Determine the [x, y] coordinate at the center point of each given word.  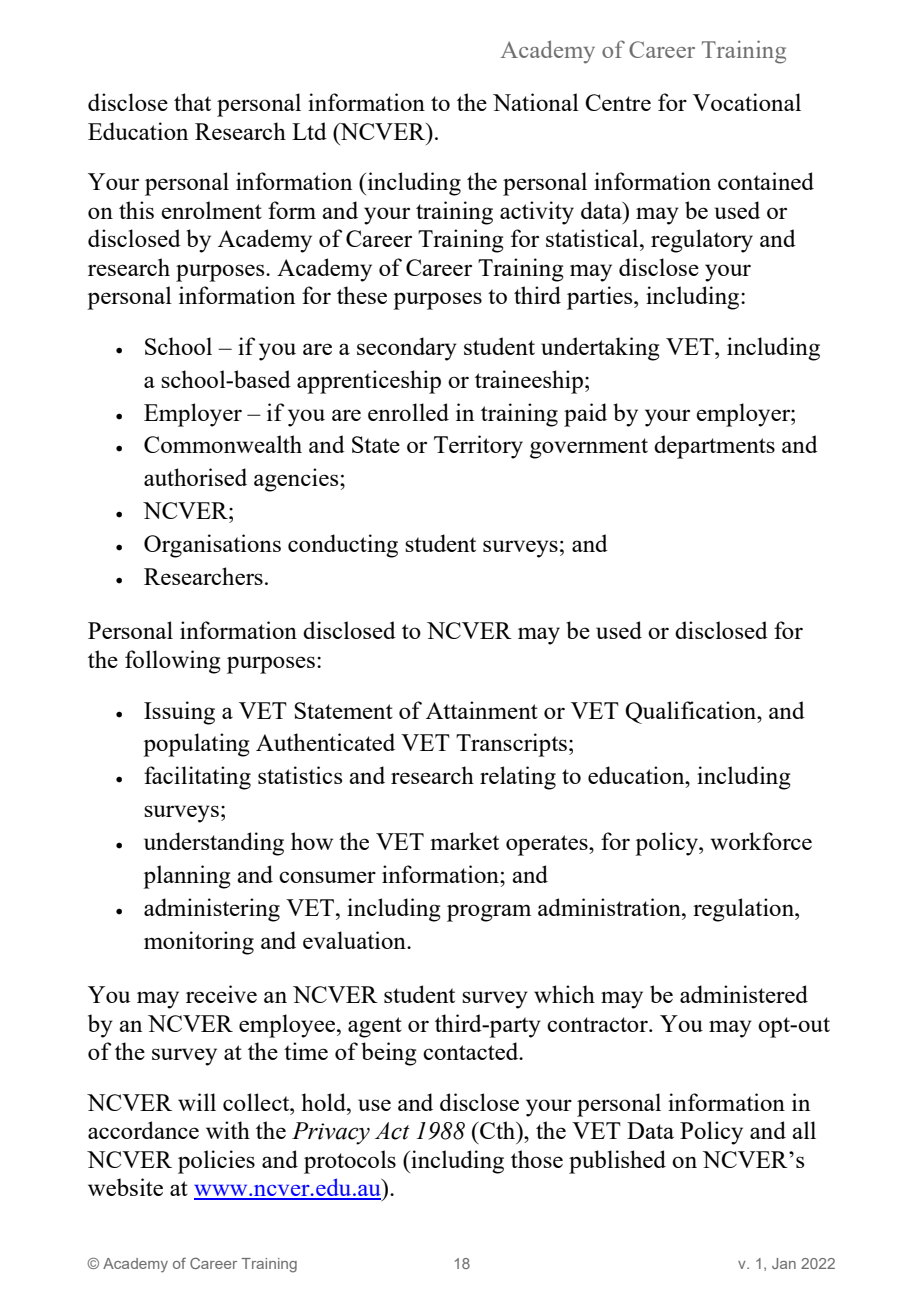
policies [216, 1162]
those [537, 1159]
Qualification [692, 712]
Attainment [482, 710]
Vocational [747, 102]
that [192, 102]
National [536, 102]
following [173, 662]
